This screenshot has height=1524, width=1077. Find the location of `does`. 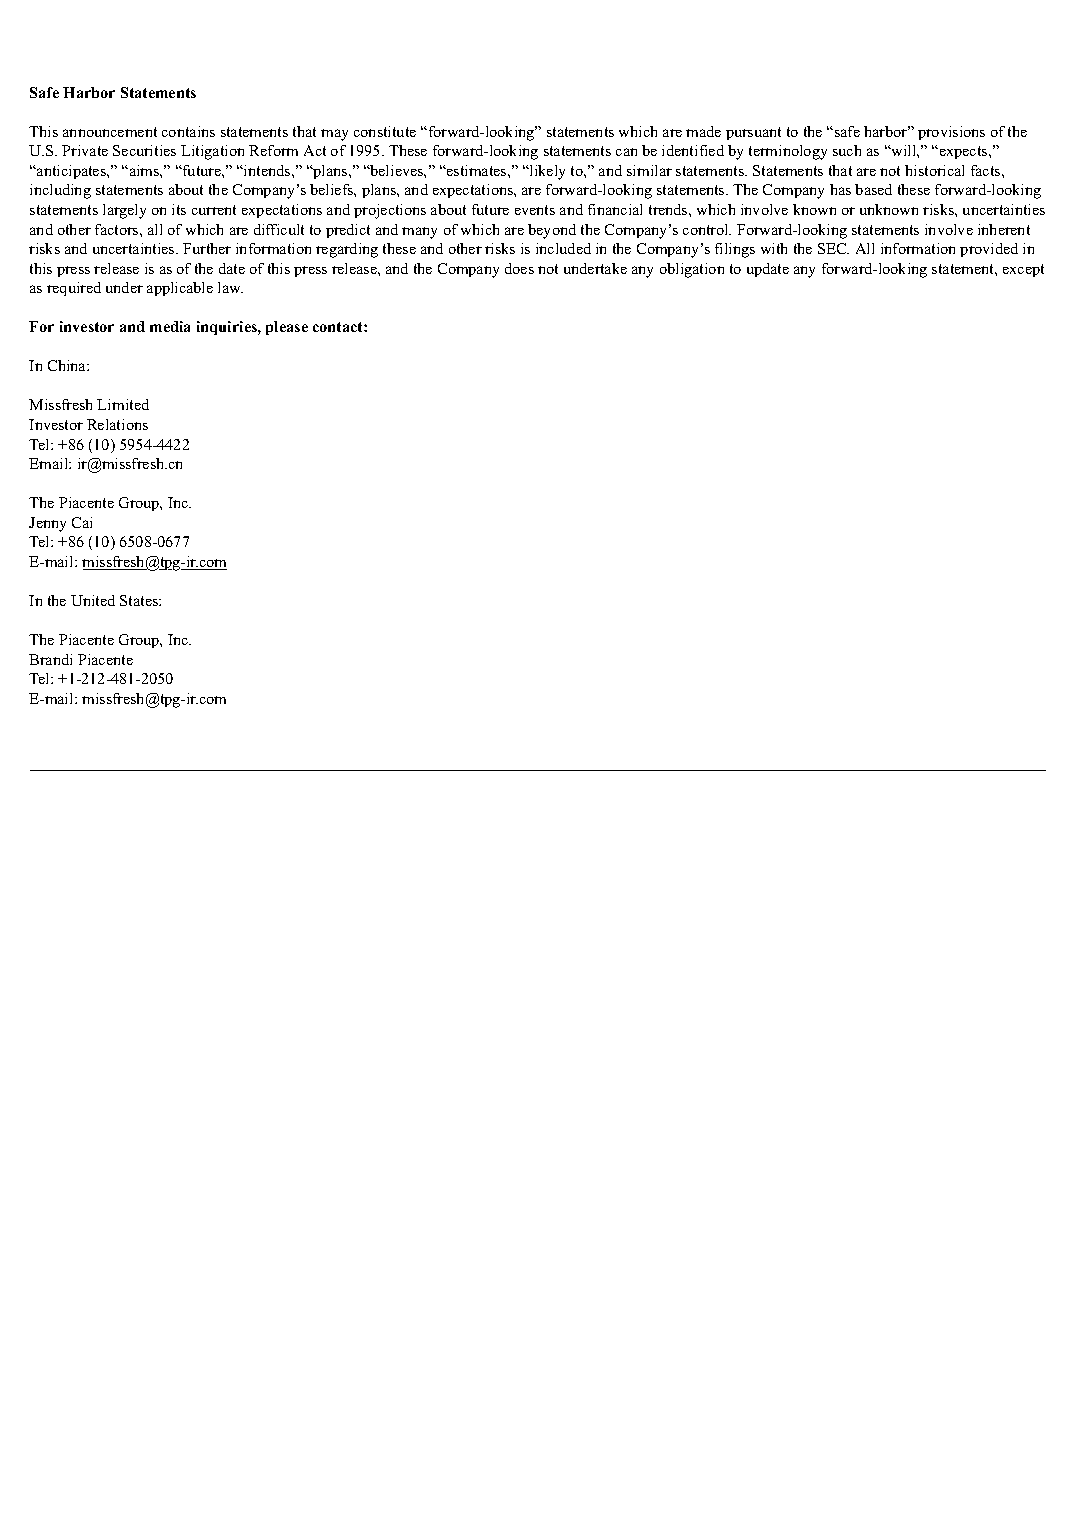

does is located at coordinates (519, 268).
